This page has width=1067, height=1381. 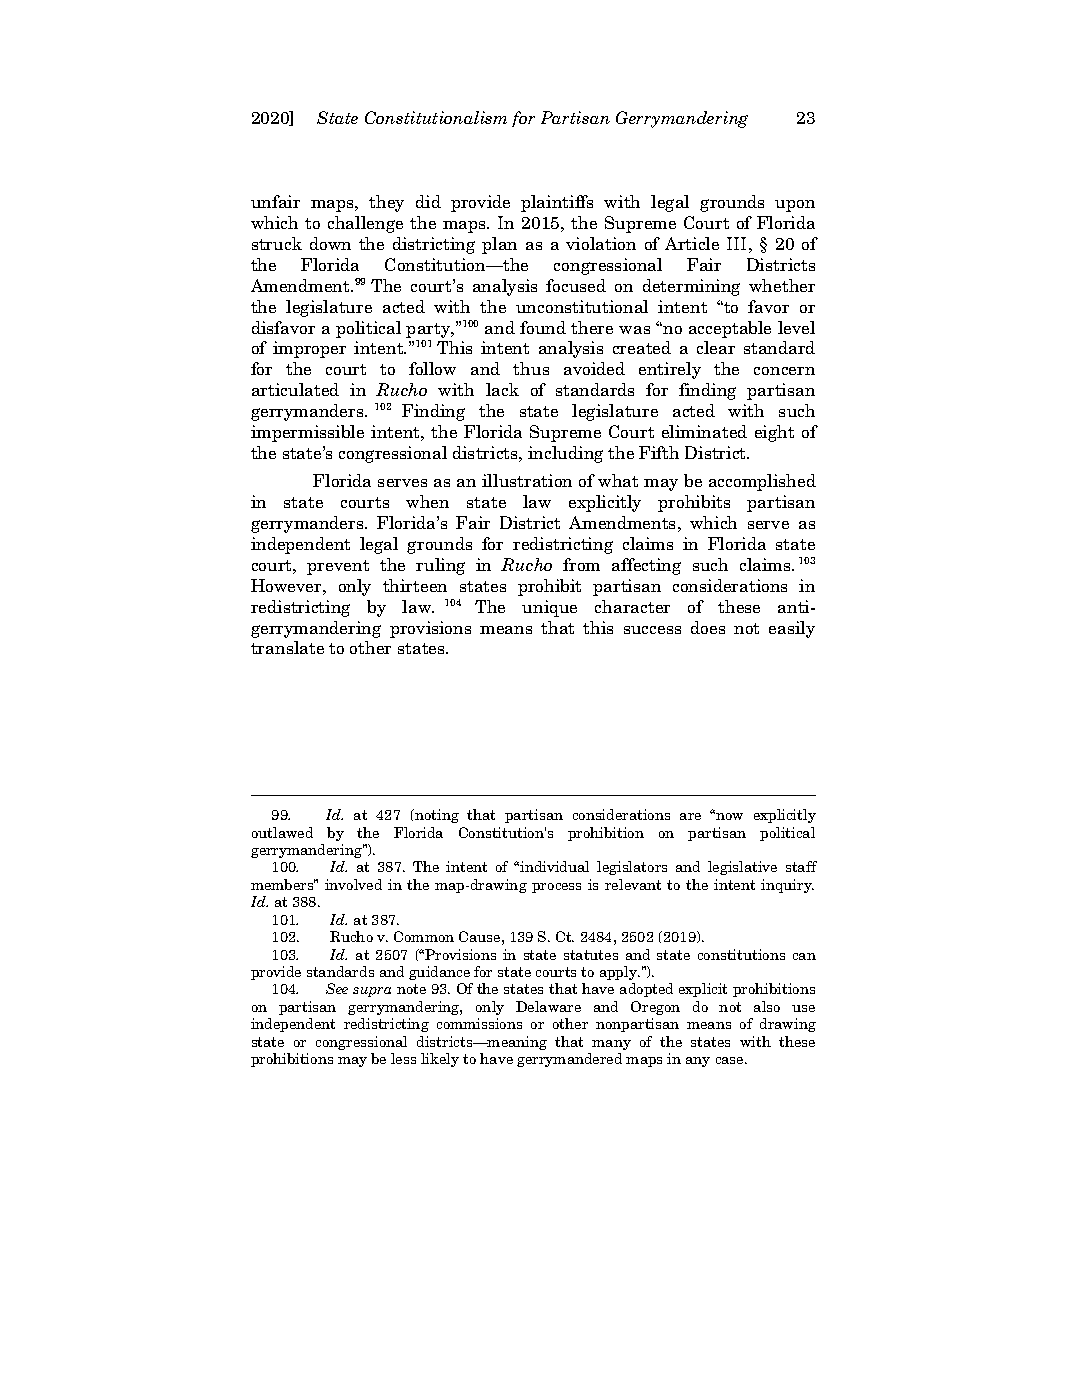 What do you see at coordinates (549, 608) in the page?
I see `unique` at bounding box center [549, 608].
